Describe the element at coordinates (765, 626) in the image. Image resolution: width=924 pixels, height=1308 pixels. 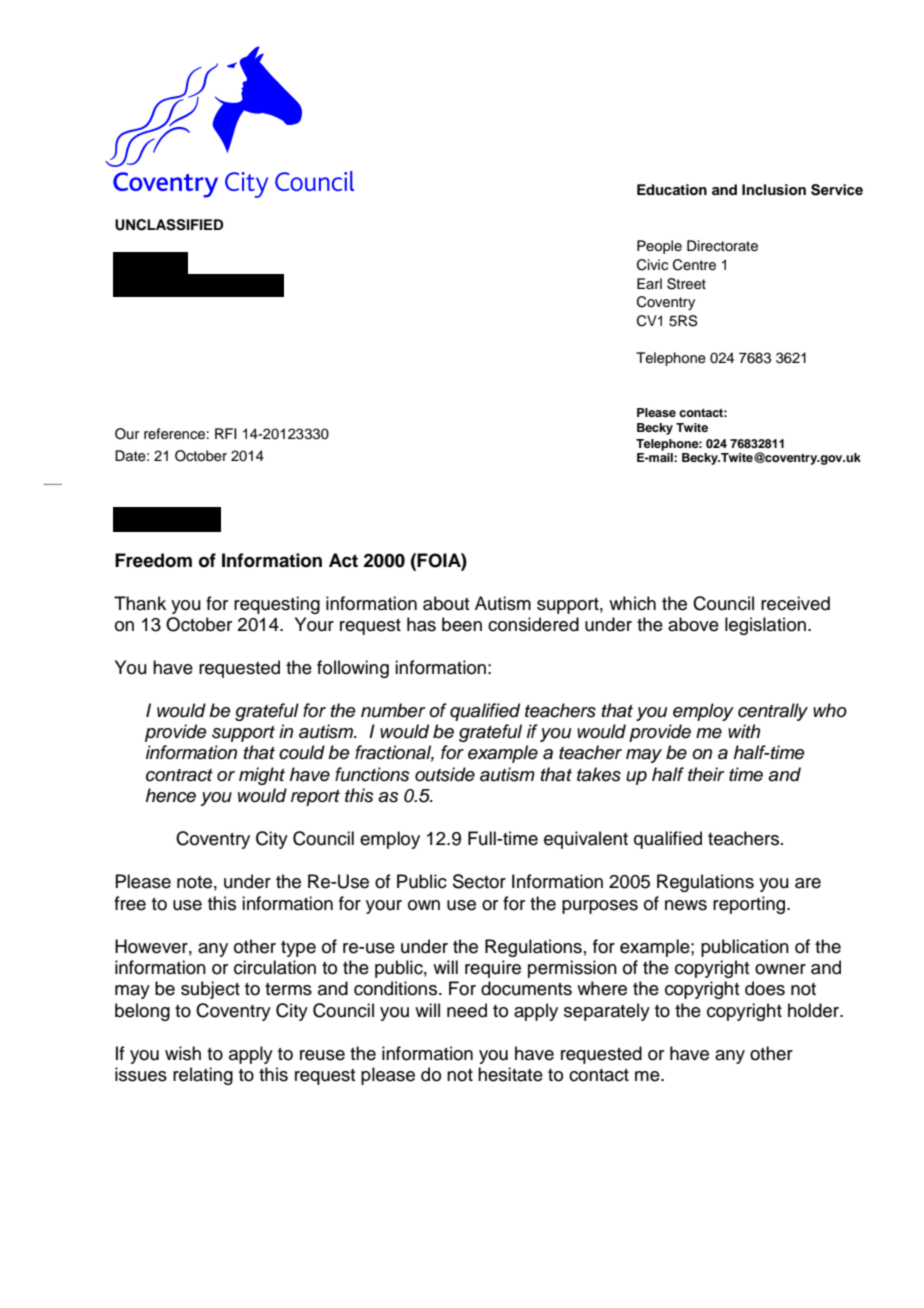
I see `legislation` at that location.
